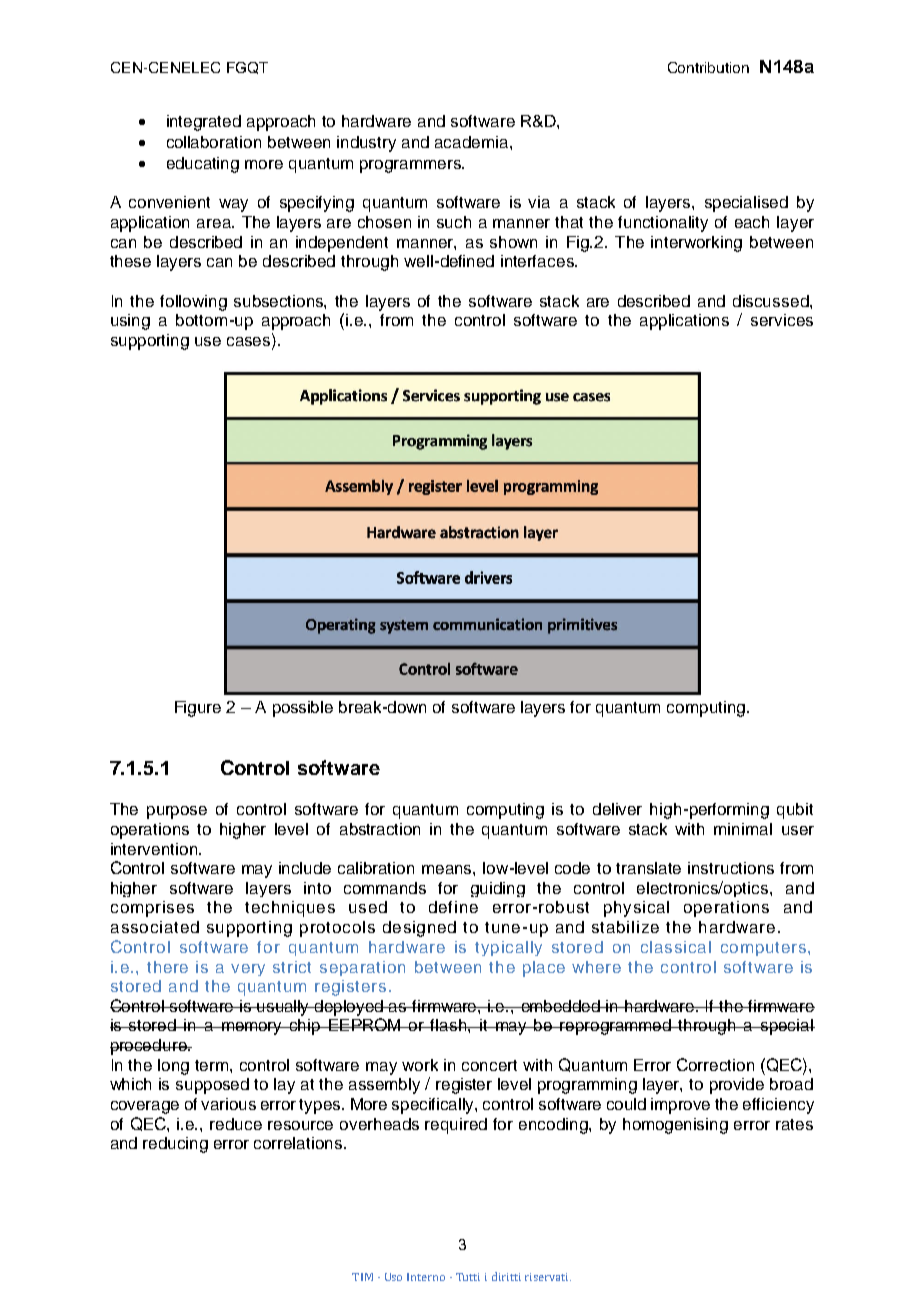  What do you see at coordinates (708, 67) in the page?
I see `Contribution` at bounding box center [708, 67].
